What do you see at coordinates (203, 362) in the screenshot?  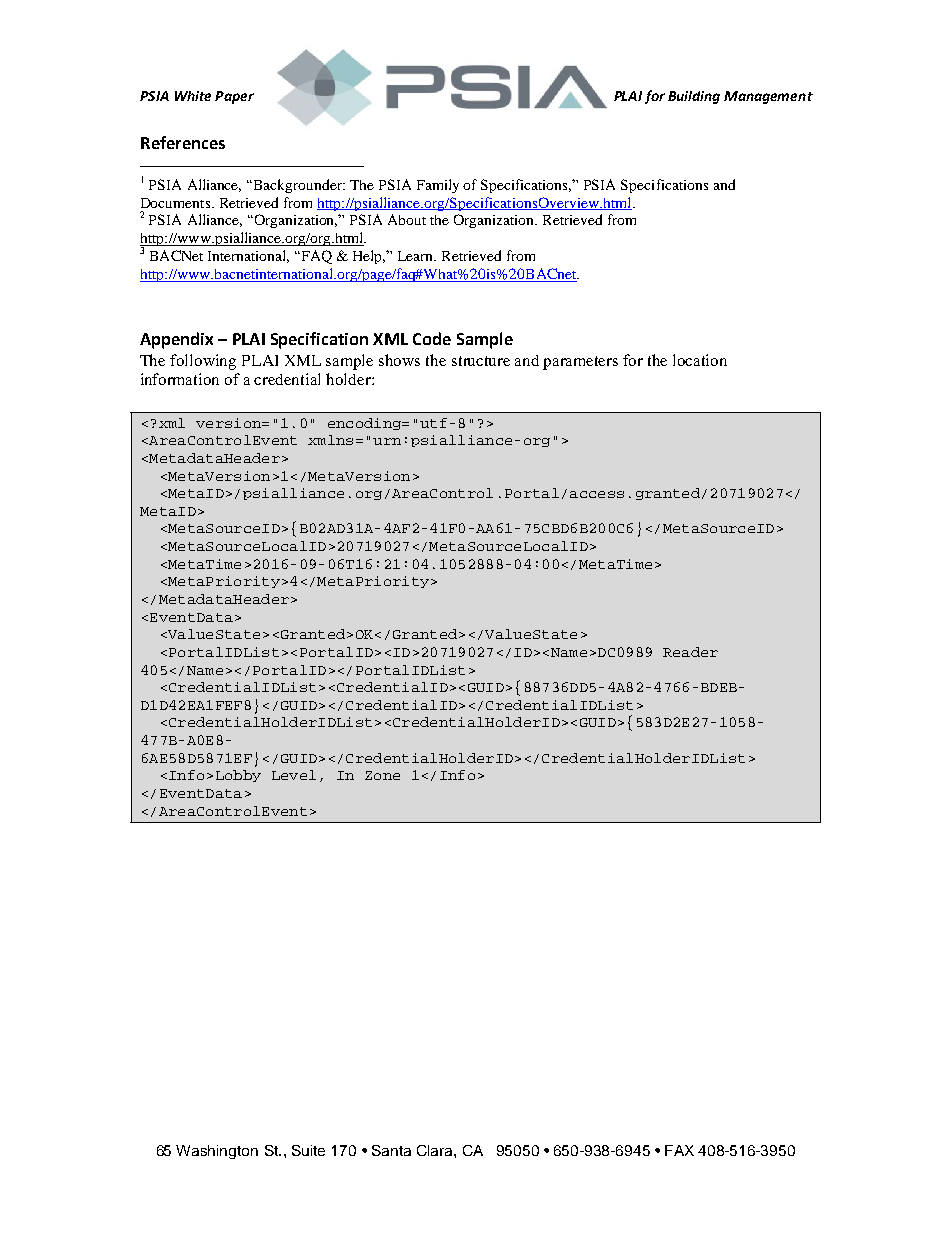 I see `following` at bounding box center [203, 362].
